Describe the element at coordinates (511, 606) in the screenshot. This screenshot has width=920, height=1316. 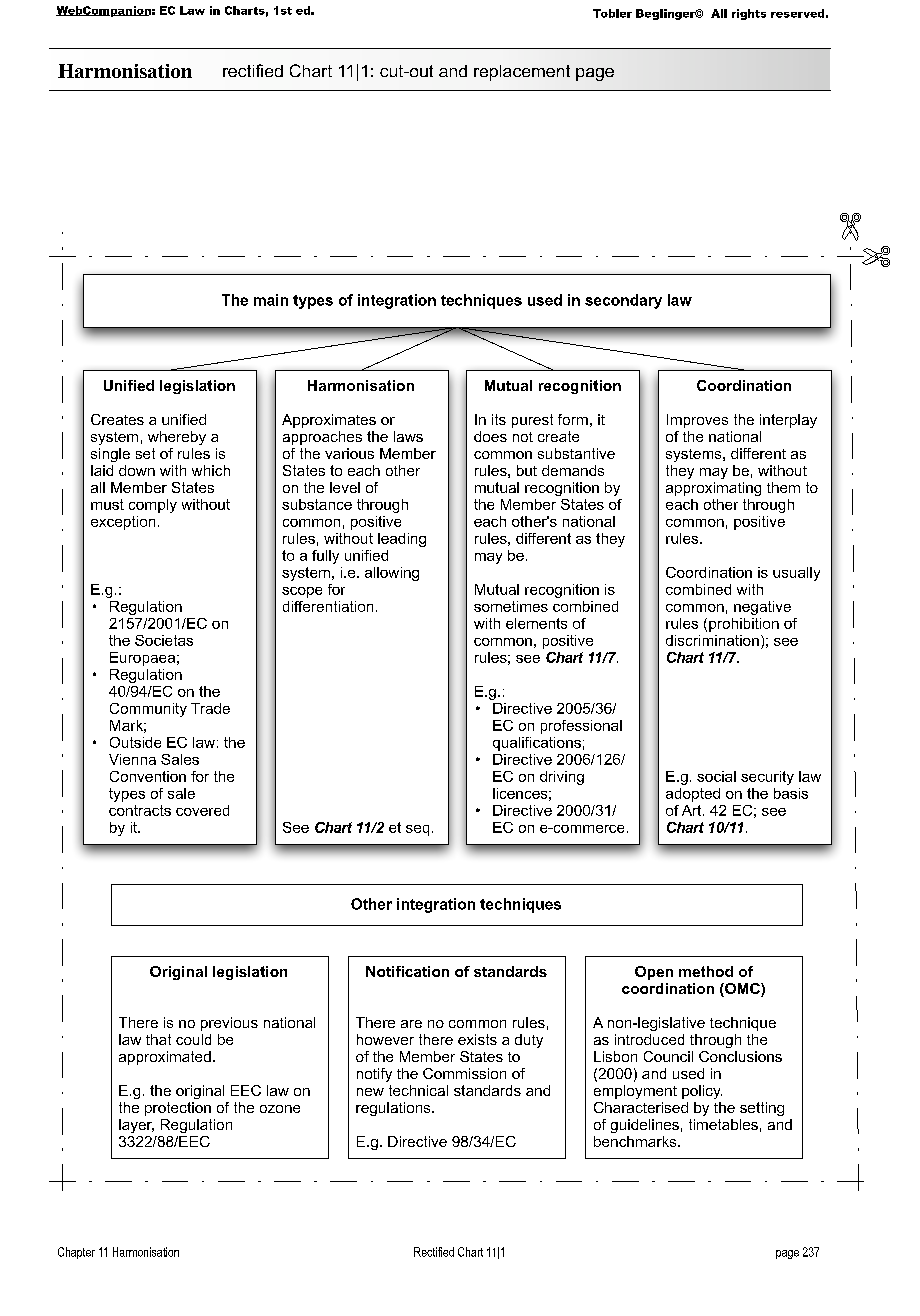
I see `sometimes` at that location.
